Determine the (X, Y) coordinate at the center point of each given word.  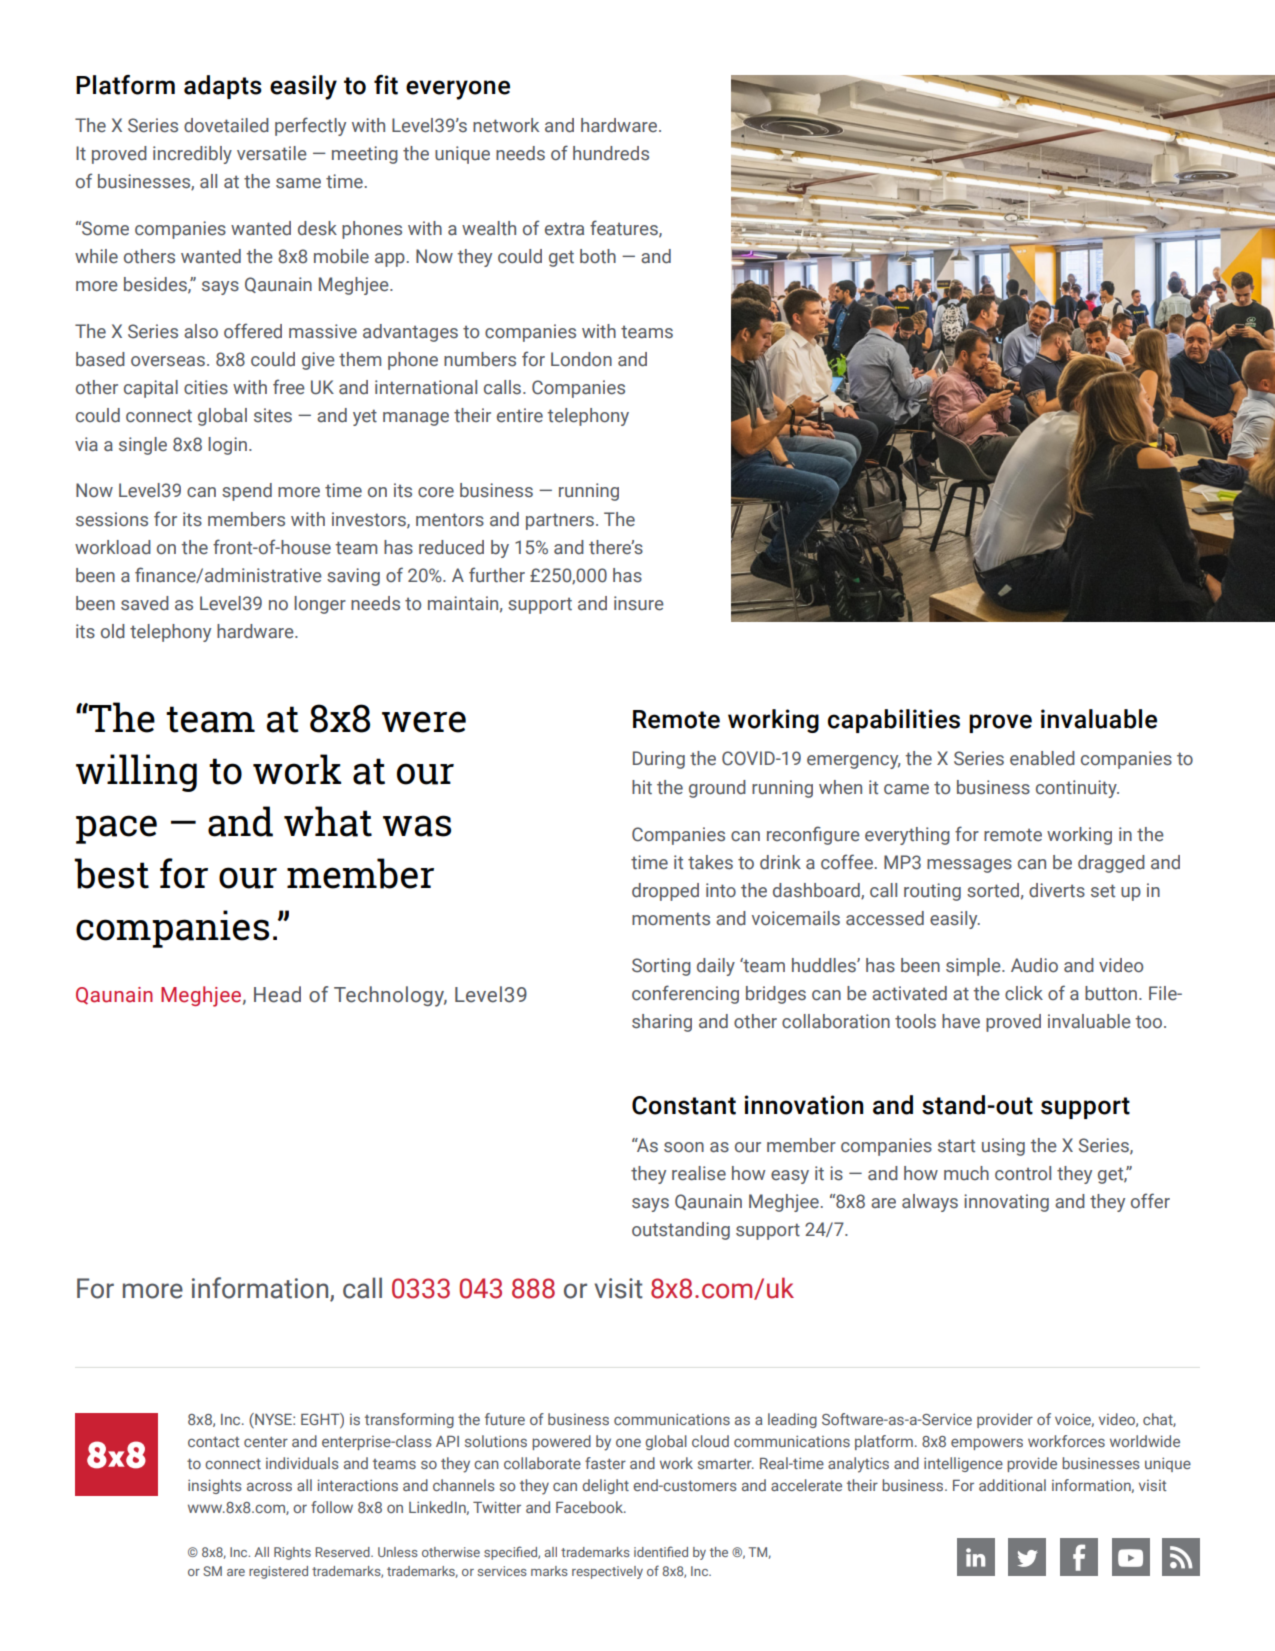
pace (116, 829)
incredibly (192, 155)
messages (969, 866)
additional (1012, 1485)
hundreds (611, 153)
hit (642, 787)
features (625, 228)
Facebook (590, 1507)
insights (215, 1486)
